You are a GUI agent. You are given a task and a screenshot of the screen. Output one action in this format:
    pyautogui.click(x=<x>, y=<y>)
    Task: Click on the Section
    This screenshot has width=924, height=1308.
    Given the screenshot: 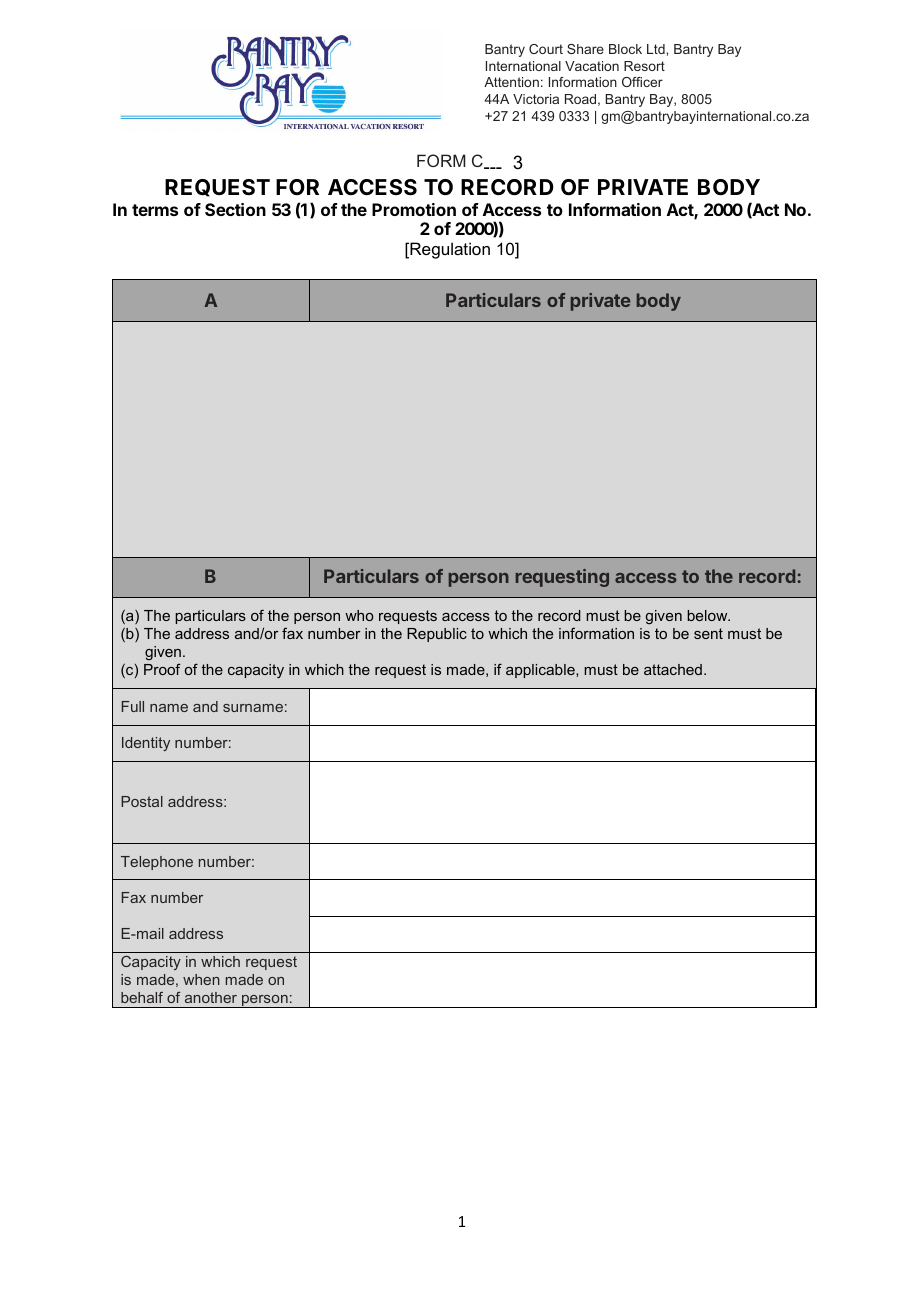 What is the action you would take?
    pyautogui.click(x=235, y=209)
